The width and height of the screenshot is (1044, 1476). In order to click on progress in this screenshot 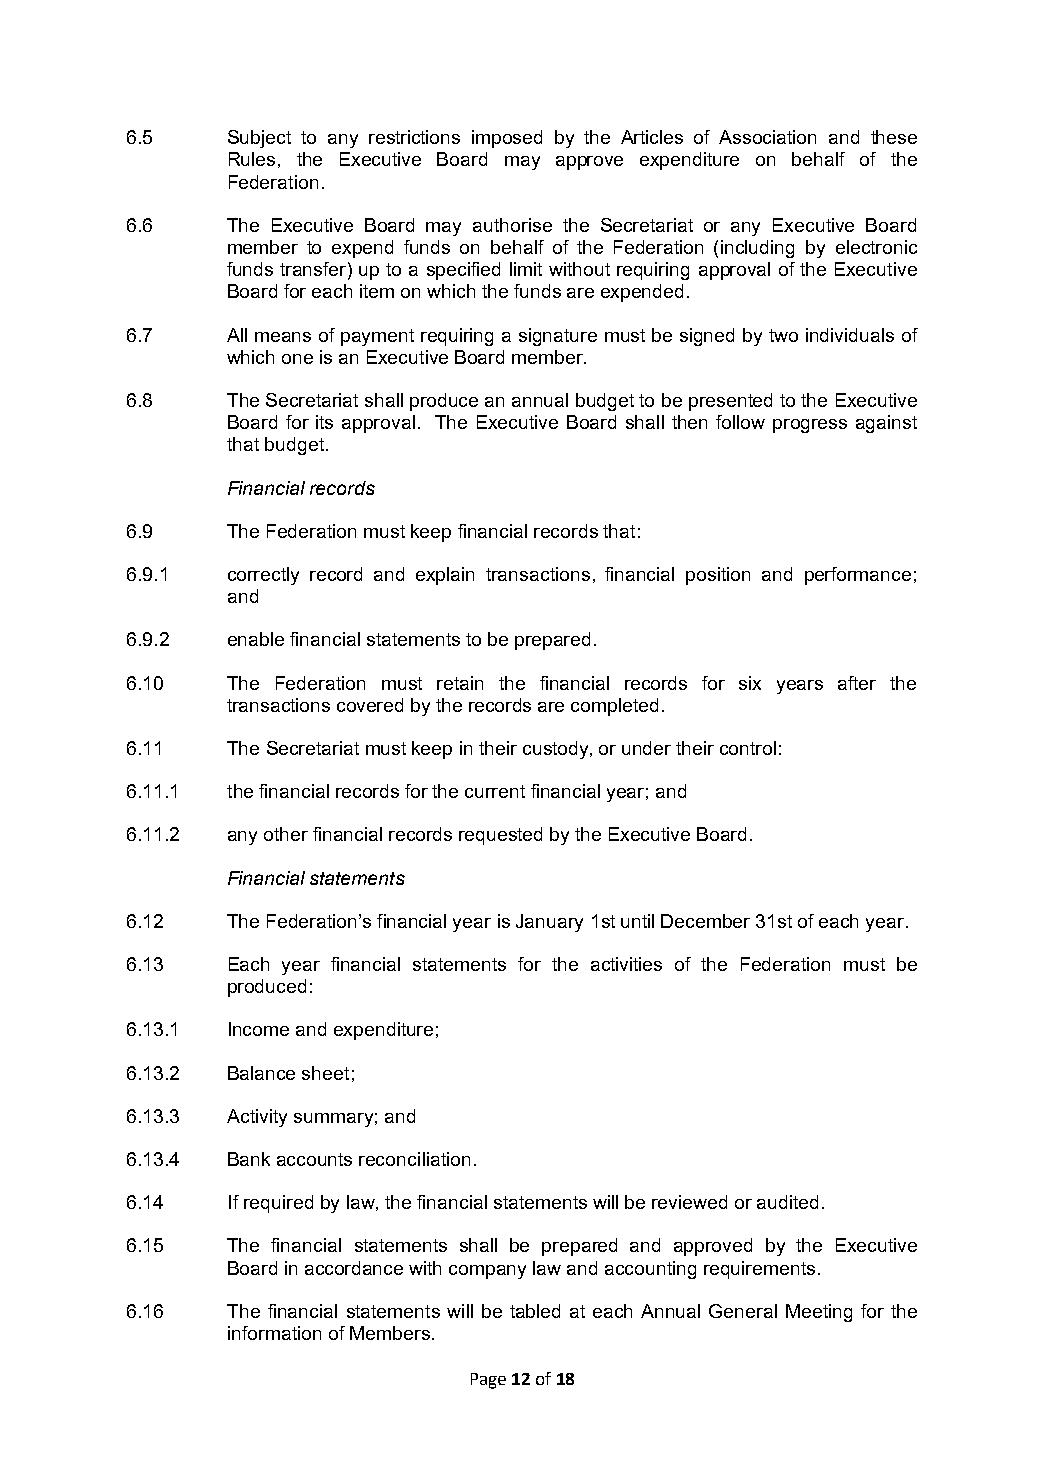, I will do `click(810, 426)`.
